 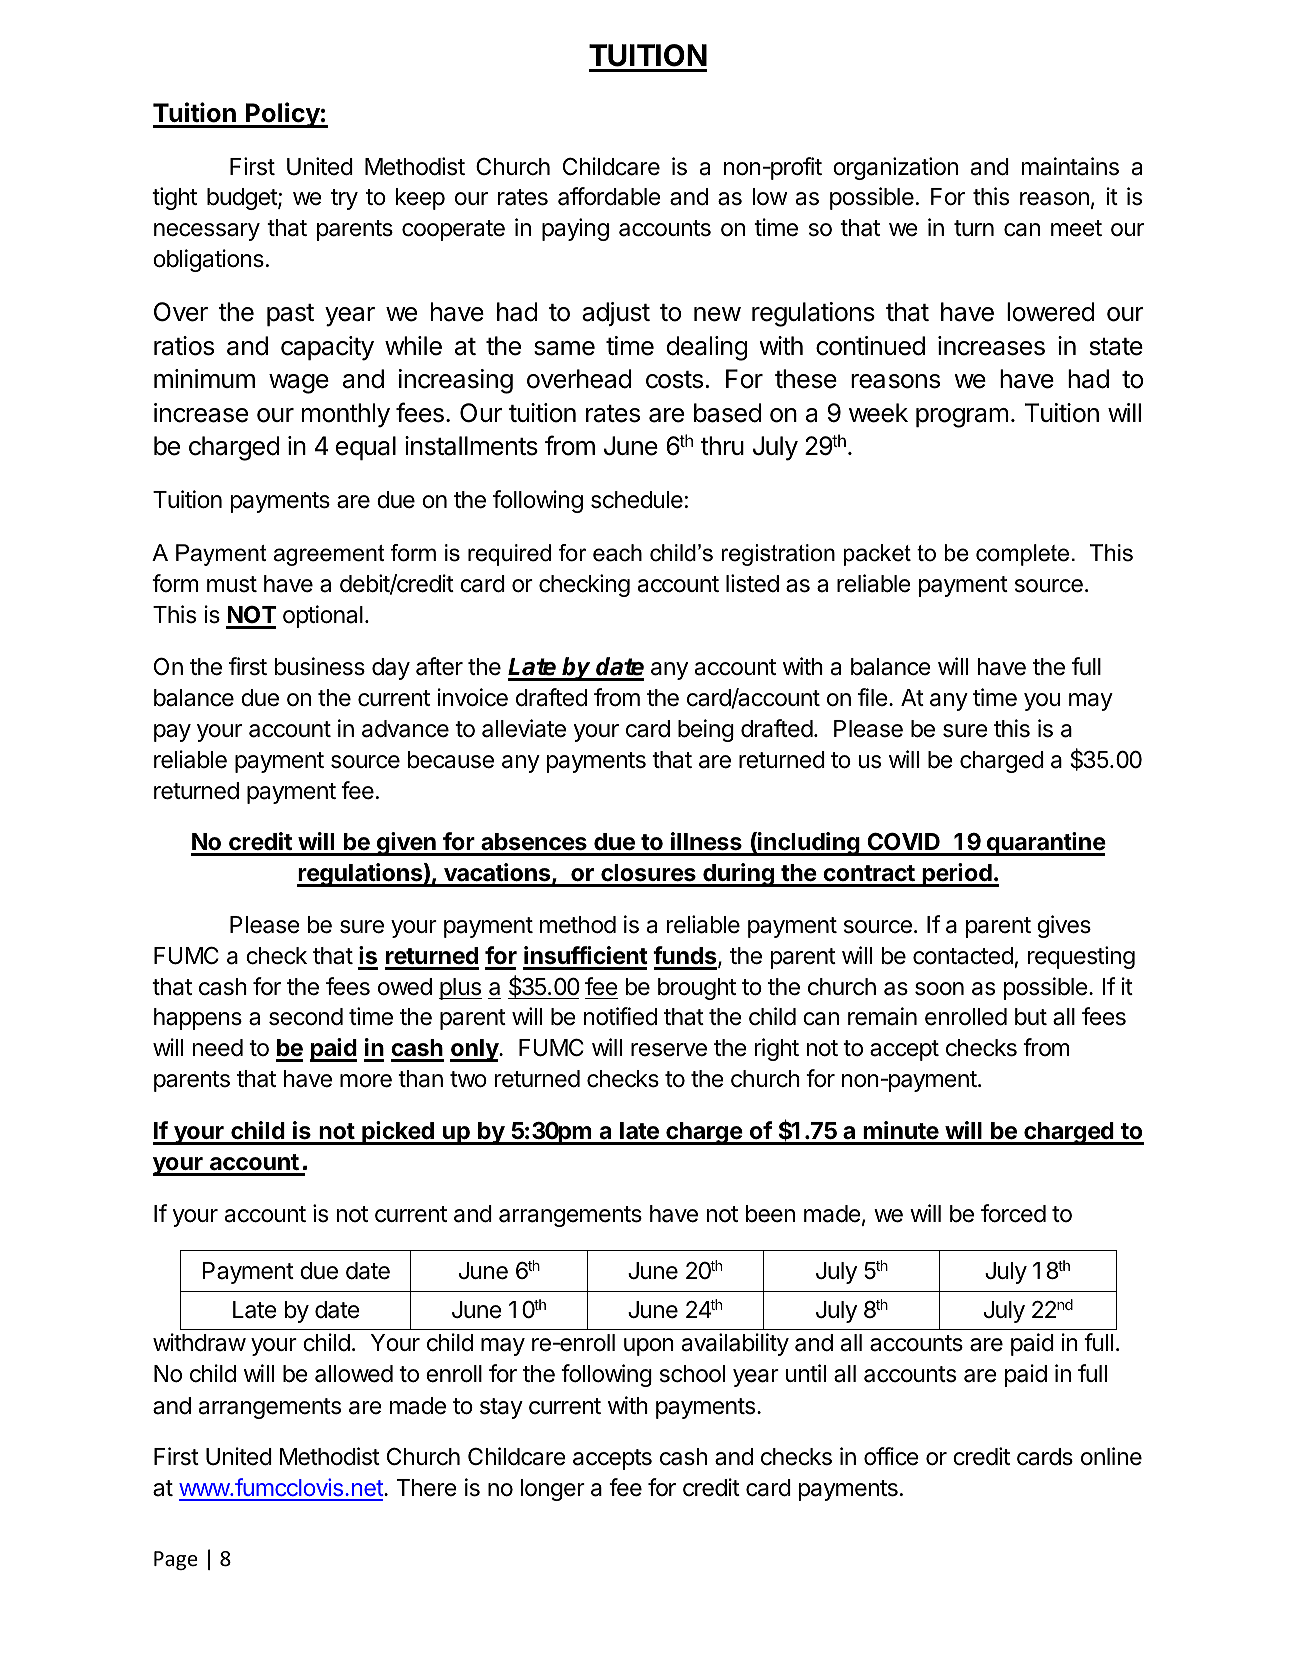 I want to click on meet, so click(x=1076, y=228).
